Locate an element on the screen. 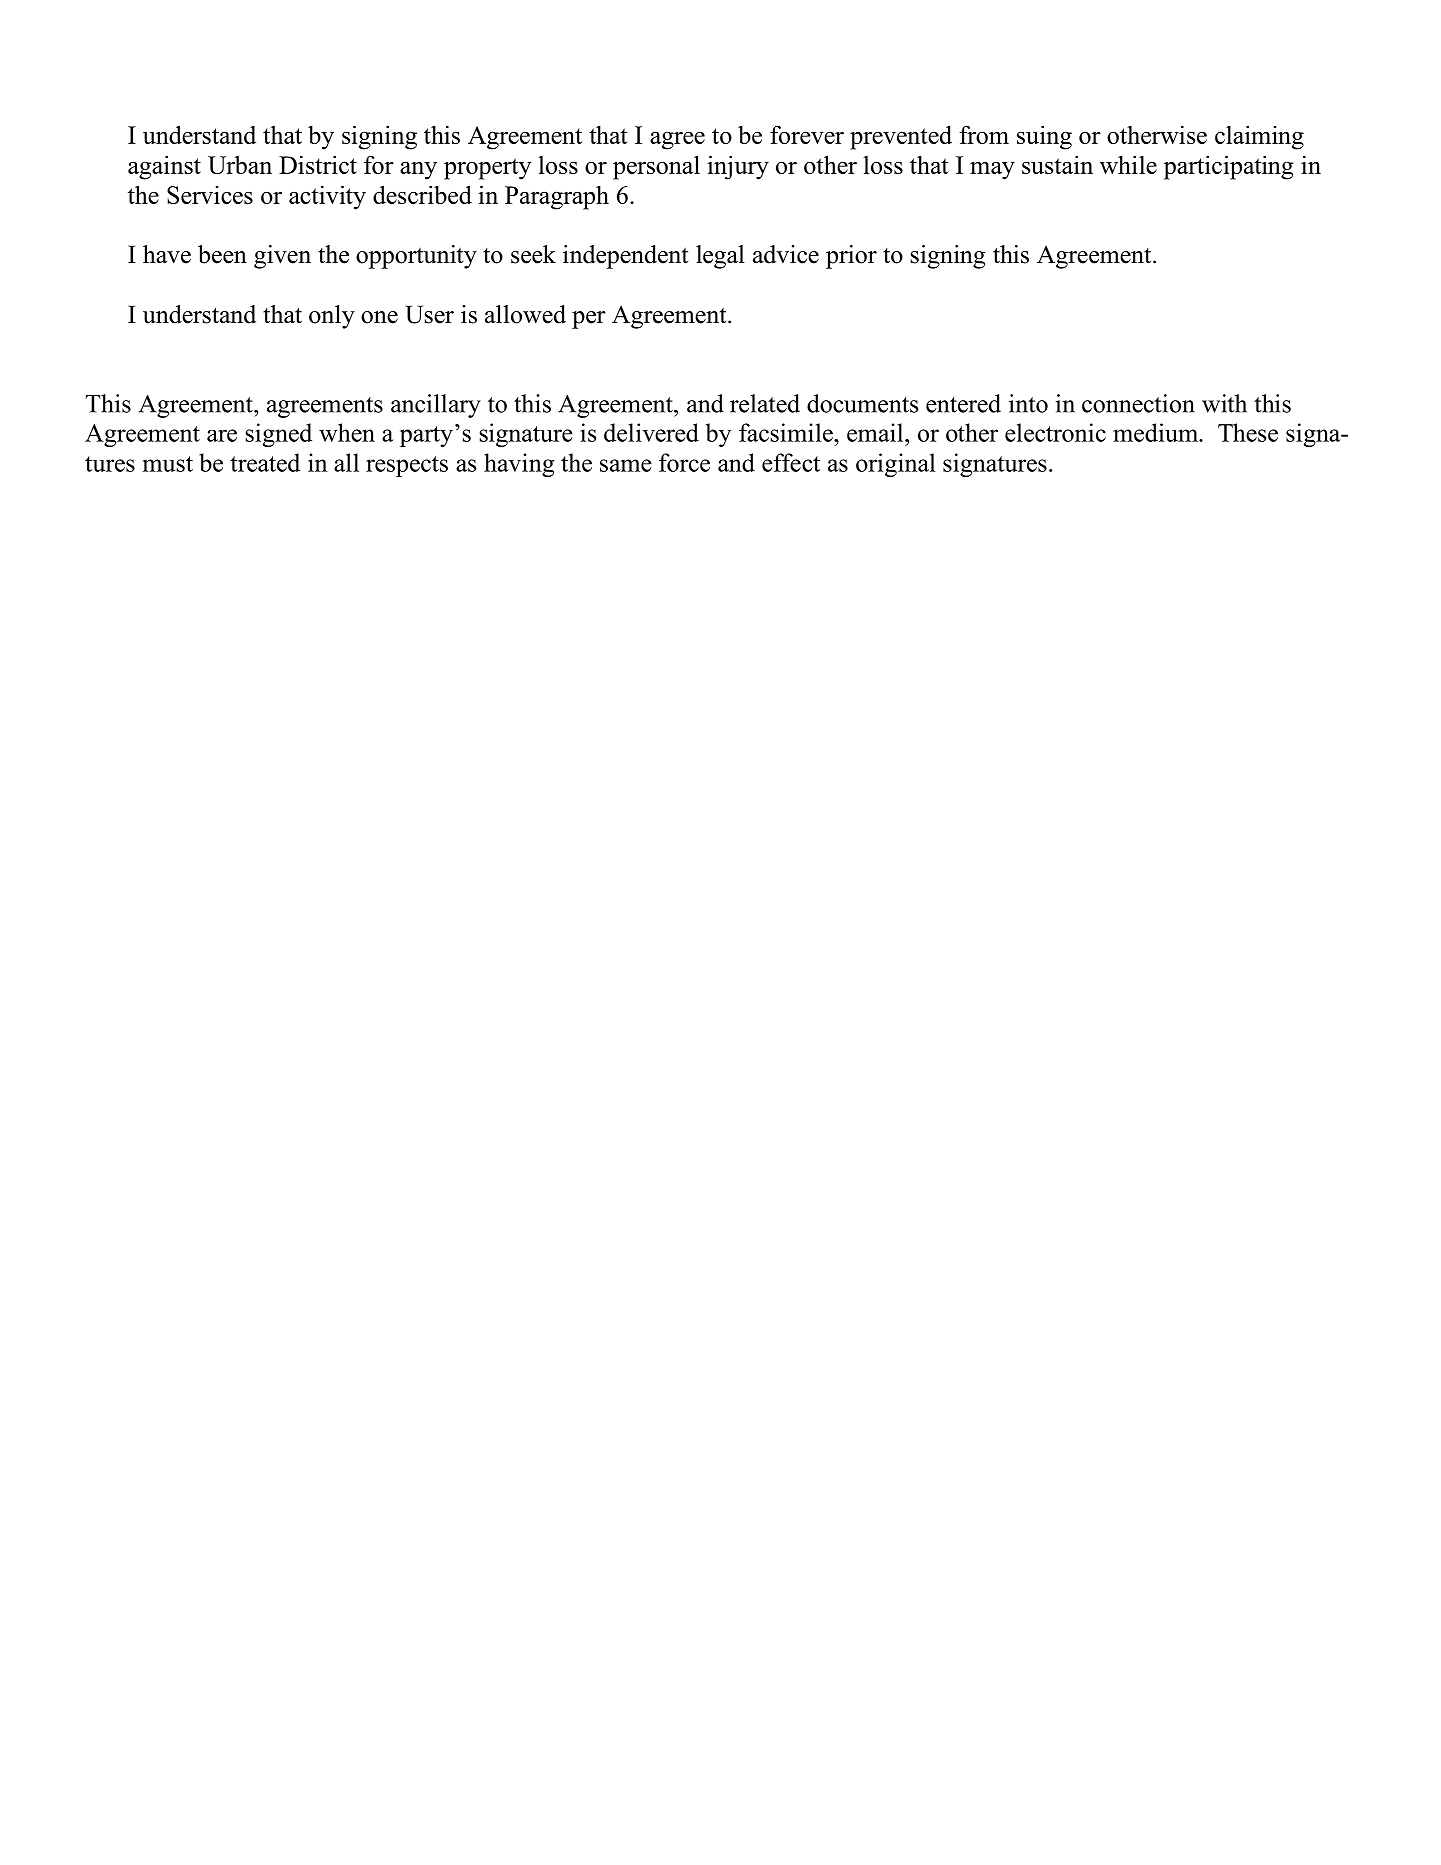  treated is located at coordinates (265, 462).
